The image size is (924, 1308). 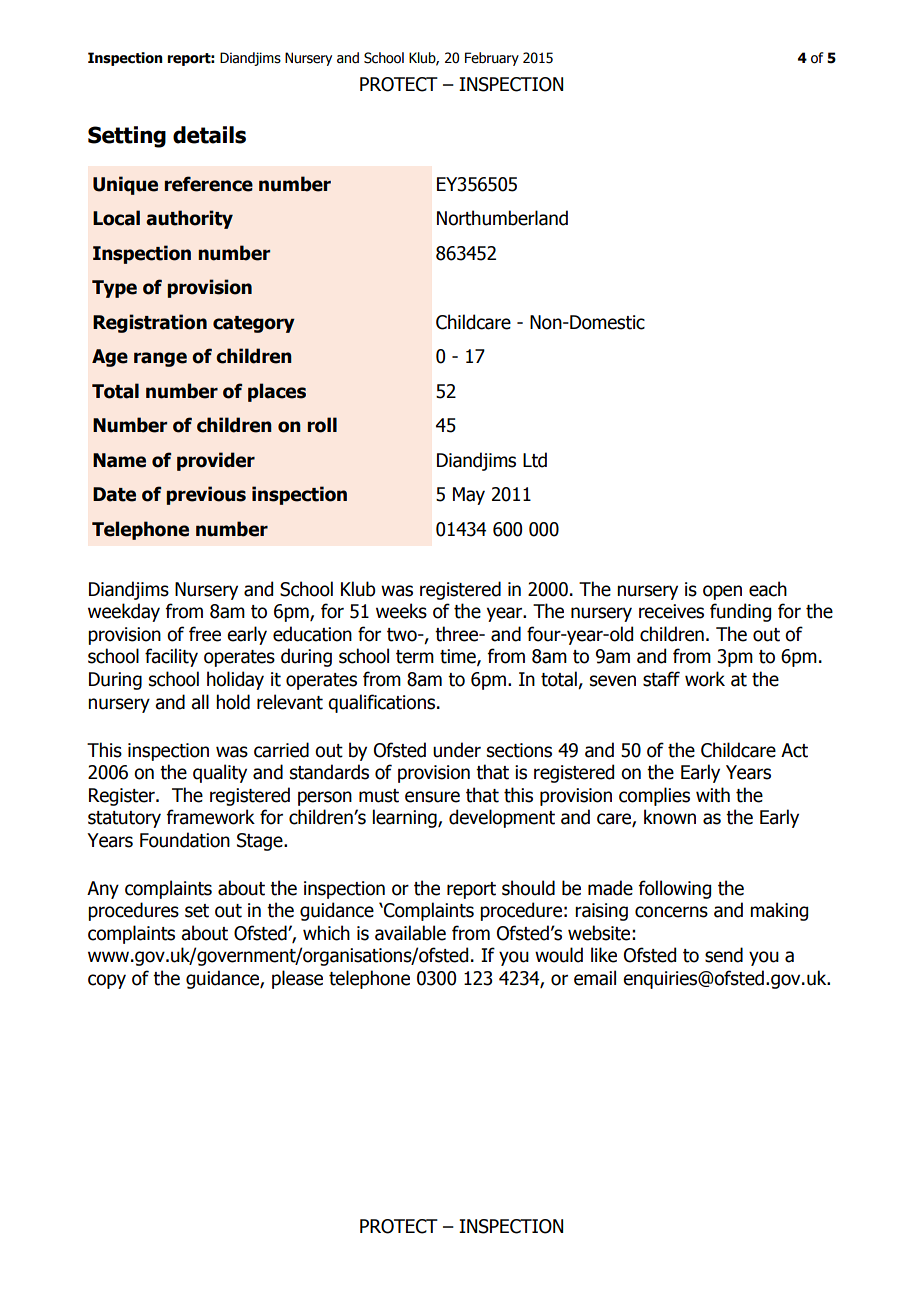 What do you see at coordinates (492, 59) in the page?
I see `February` at bounding box center [492, 59].
